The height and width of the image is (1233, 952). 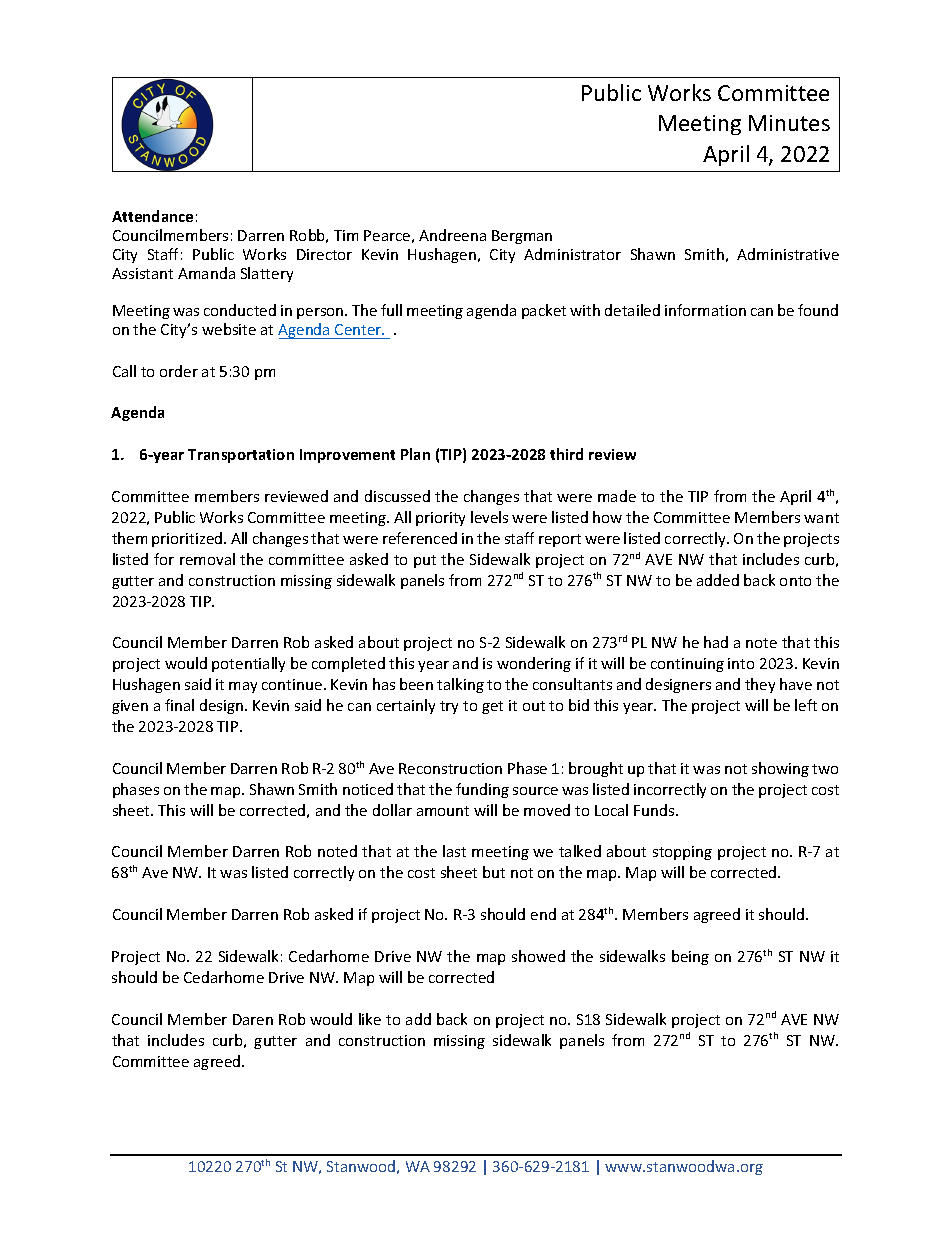 I want to click on Daren, so click(x=253, y=1019).
